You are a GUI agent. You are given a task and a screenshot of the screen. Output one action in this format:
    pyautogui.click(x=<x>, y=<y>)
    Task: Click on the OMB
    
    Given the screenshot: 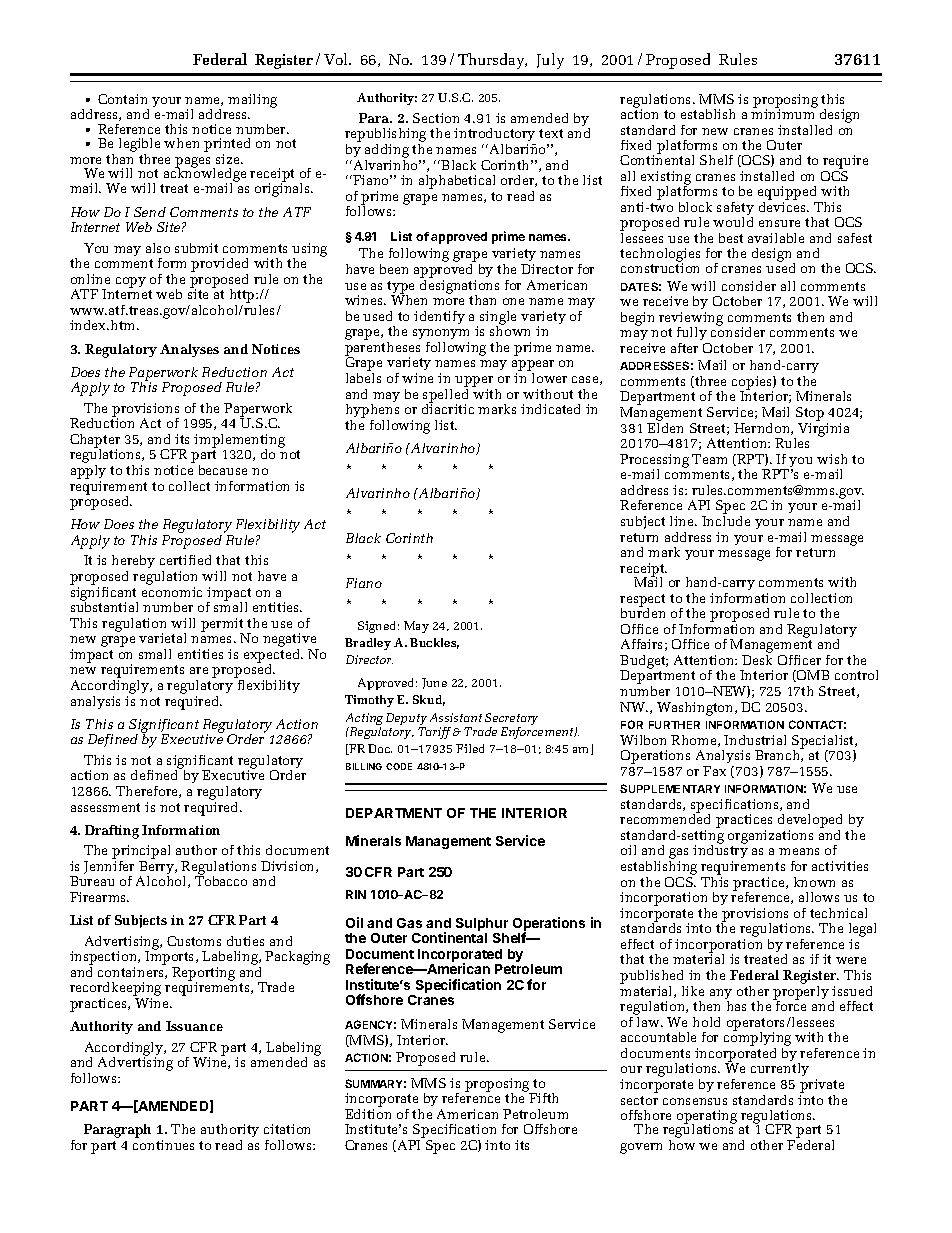 What is the action you would take?
    pyautogui.click(x=812, y=676)
